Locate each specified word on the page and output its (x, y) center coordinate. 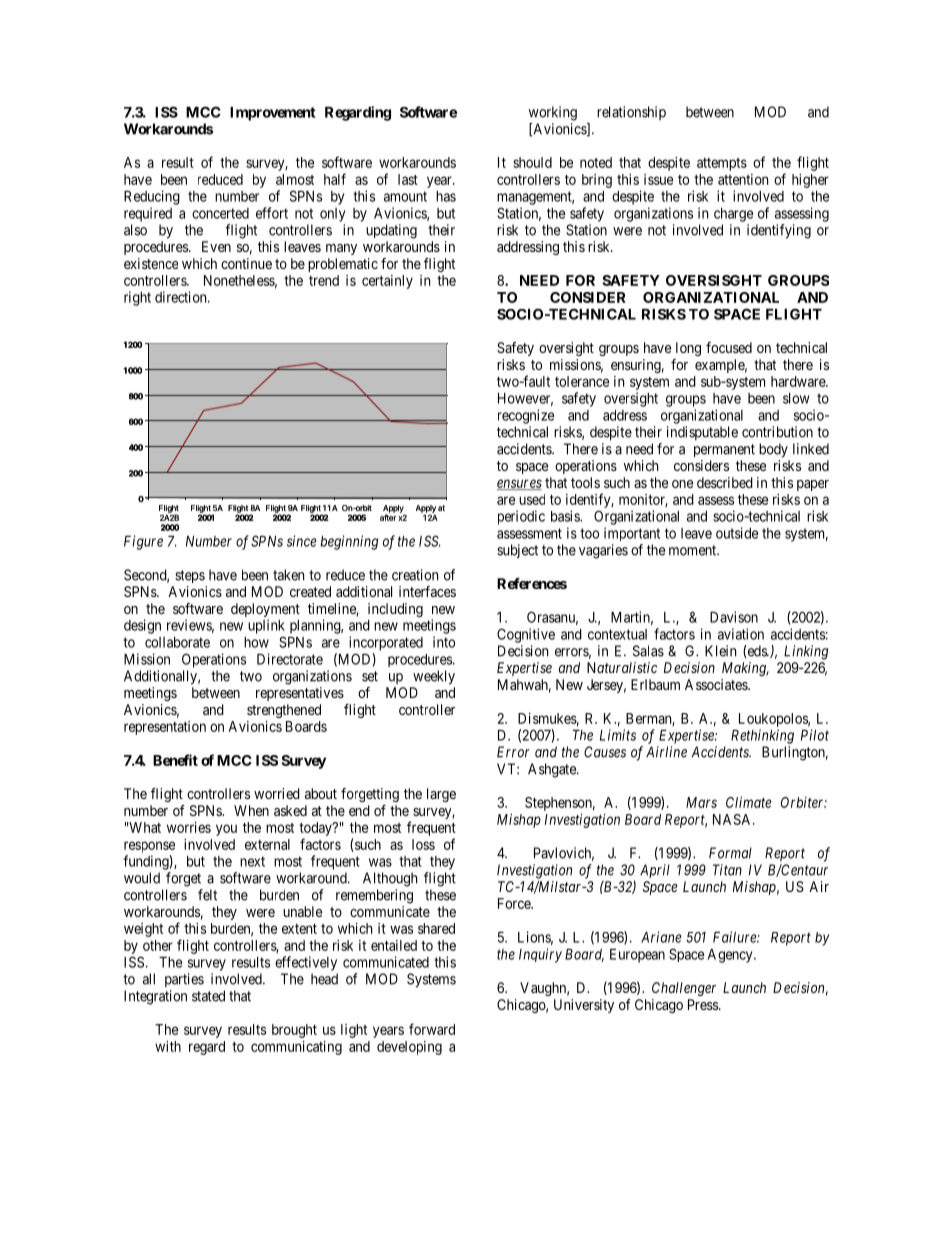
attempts (722, 164)
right (137, 298)
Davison (734, 617)
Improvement (272, 114)
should (532, 162)
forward (432, 1029)
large (441, 795)
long (688, 349)
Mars (701, 802)
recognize (526, 416)
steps (190, 576)
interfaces (427, 591)
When (251, 810)
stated (208, 996)
